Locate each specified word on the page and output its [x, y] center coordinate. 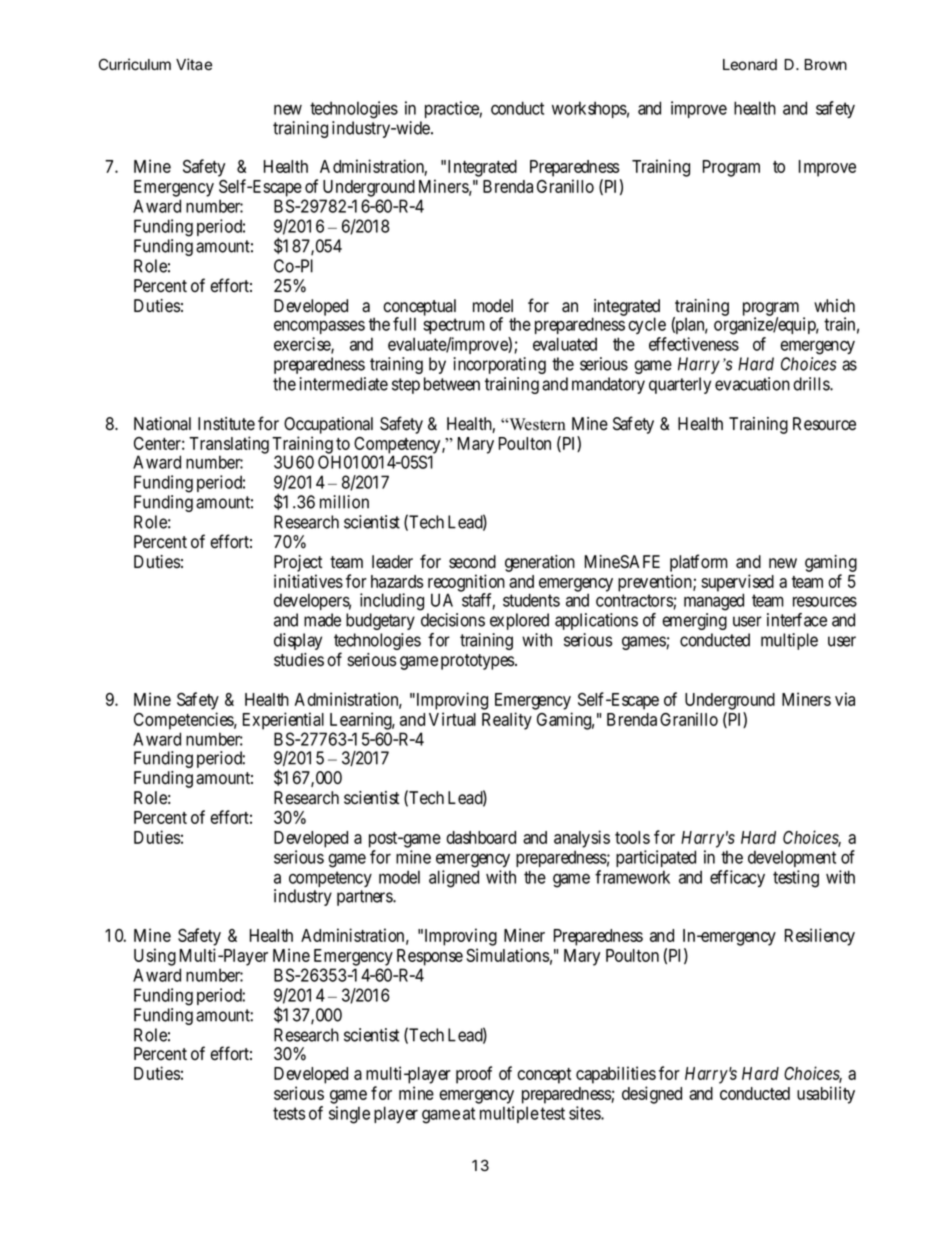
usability [826, 1095]
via [845, 699]
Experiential [283, 721]
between [452, 384]
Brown [825, 65]
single [349, 1115]
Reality [507, 721]
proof [474, 1075]
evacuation [752, 384]
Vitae [194, 64]
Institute [226, 424]
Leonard [750, 65]
